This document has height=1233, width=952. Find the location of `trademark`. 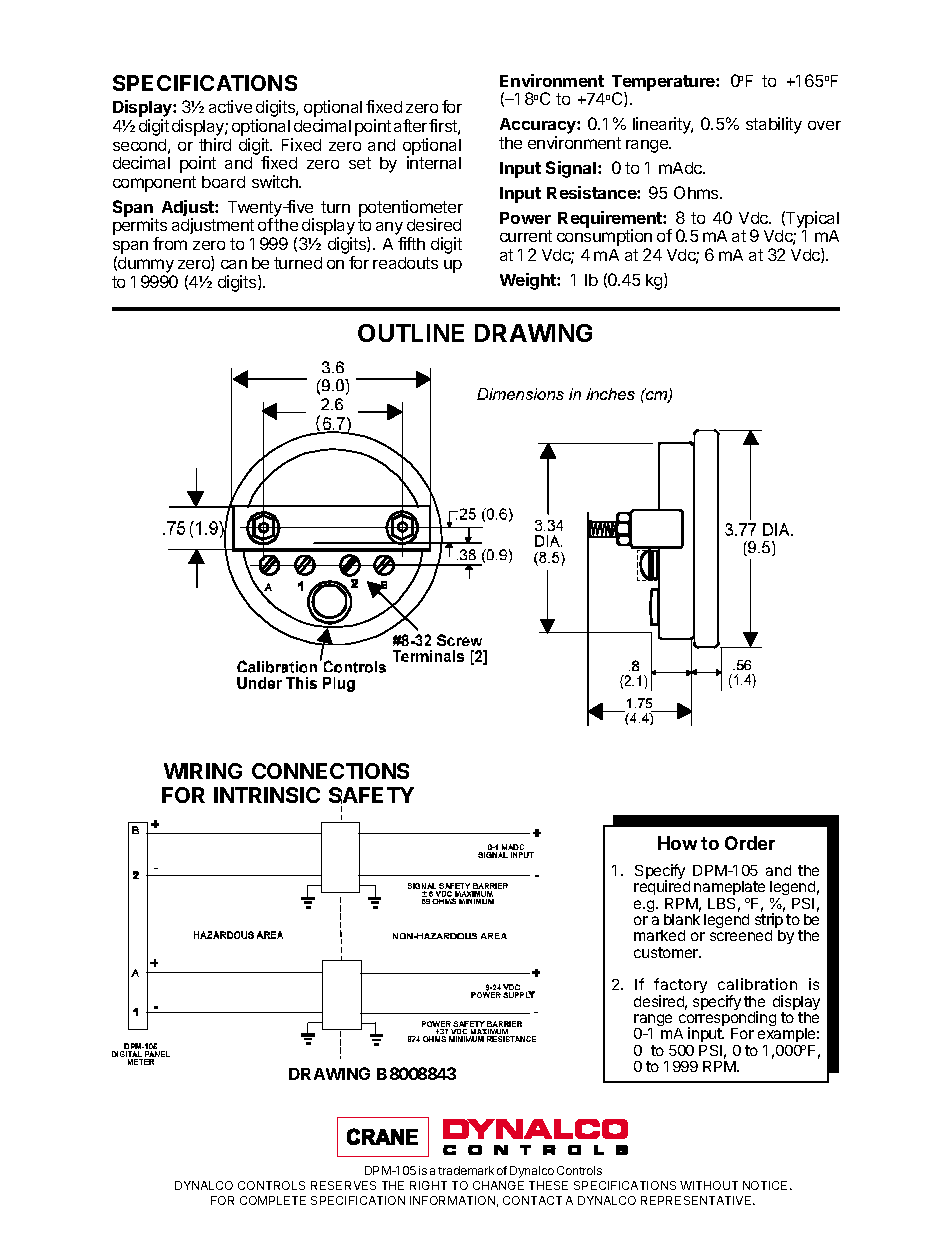

trademark is located at coordinates (466, 1170).
